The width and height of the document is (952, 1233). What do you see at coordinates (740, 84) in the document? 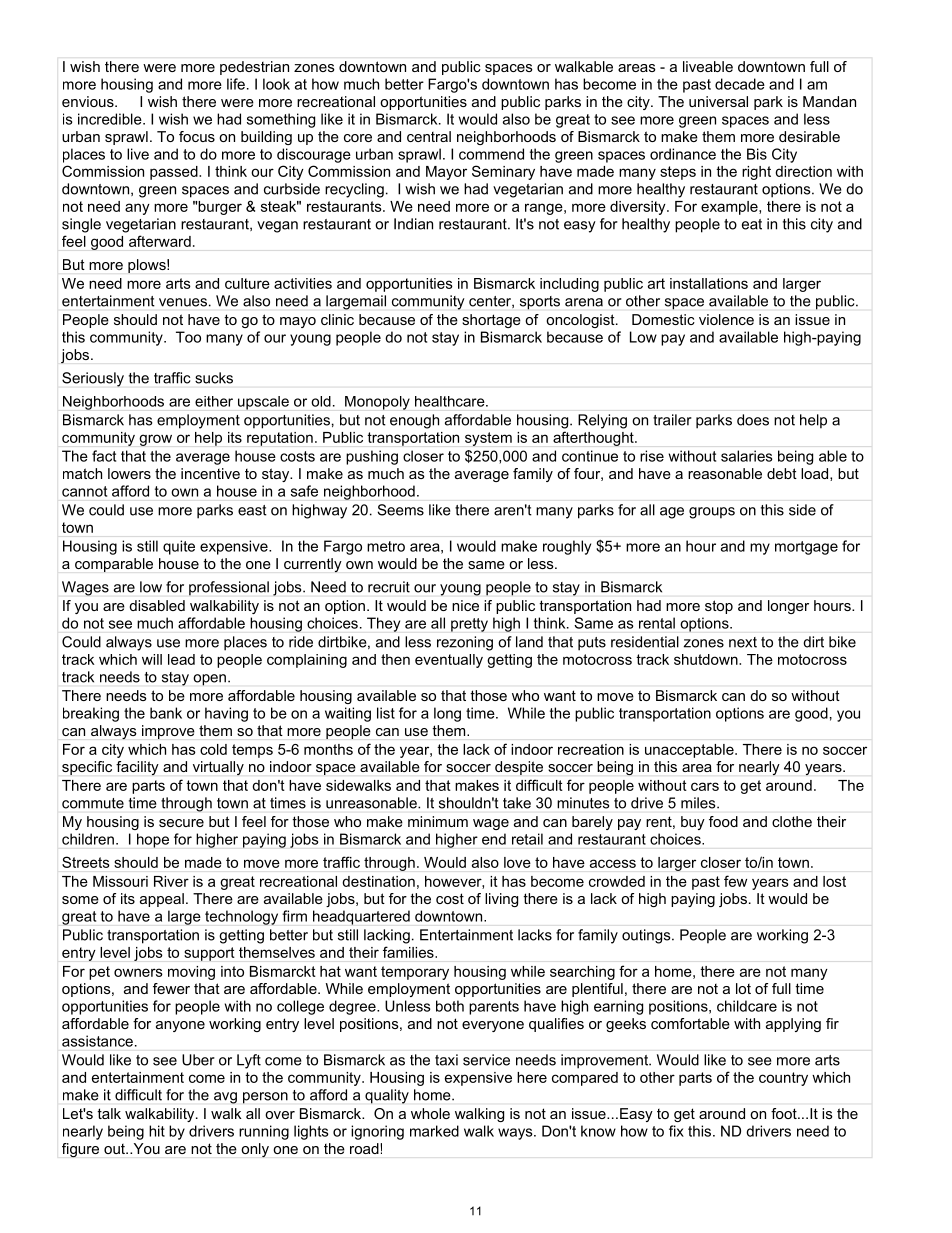
I see `decade` at bounding box center [740, 84].
